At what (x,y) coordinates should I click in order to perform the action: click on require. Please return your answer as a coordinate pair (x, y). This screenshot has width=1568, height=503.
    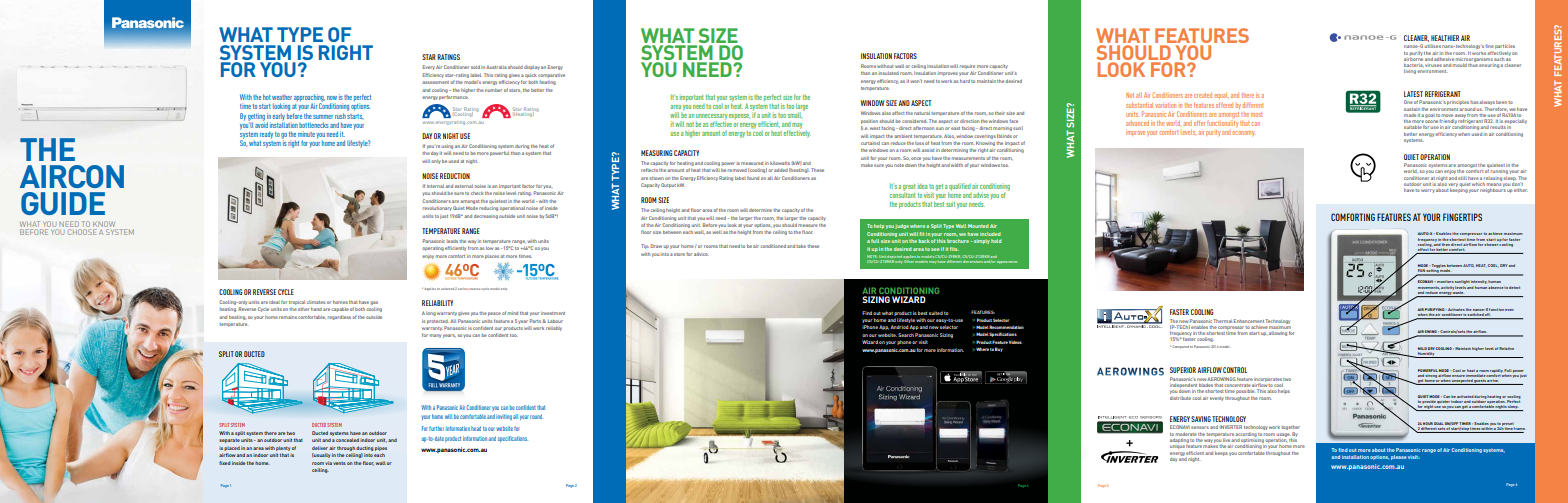
    Looking at the image, I should click on (967, 67).
